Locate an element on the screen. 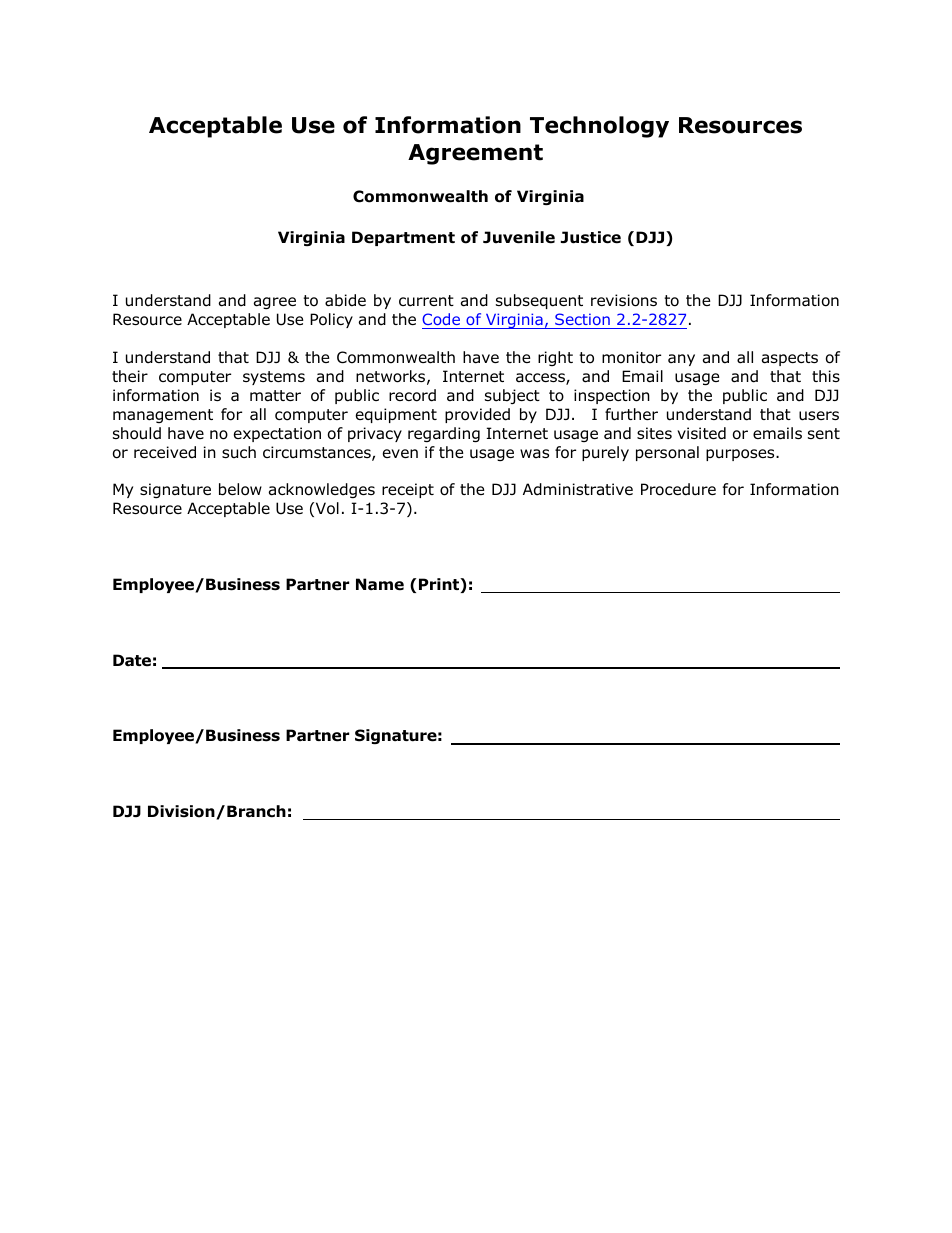 This screenshot has height=1233, width=952. current is located at coordinates (426, 301).
